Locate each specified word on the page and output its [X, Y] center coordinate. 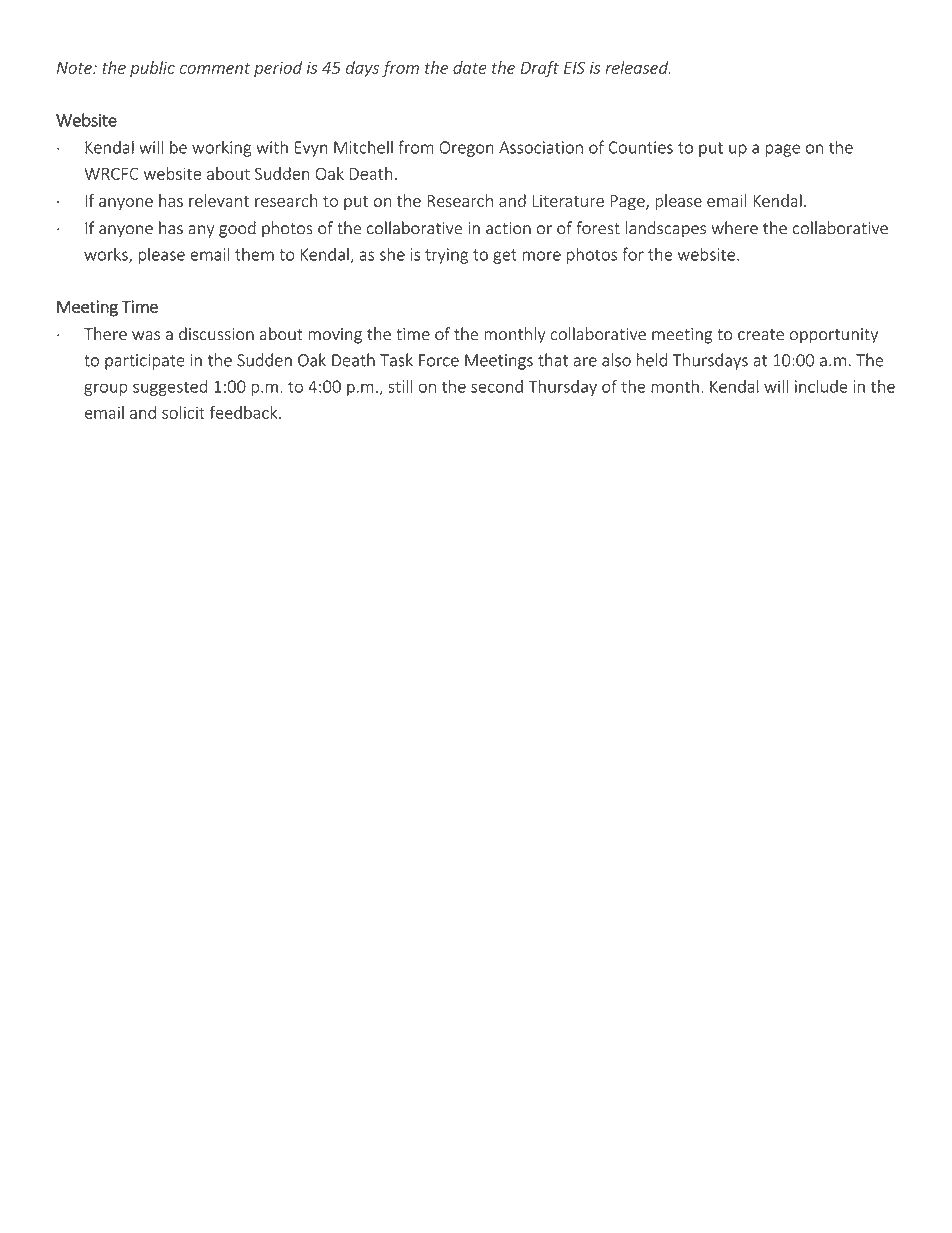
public [152, 69]
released [638, 67]
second [497, 386]
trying [446, 256]
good [237, 229]
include [821, 386]
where [734, 228]
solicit [183, 412]
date [470, 67]
